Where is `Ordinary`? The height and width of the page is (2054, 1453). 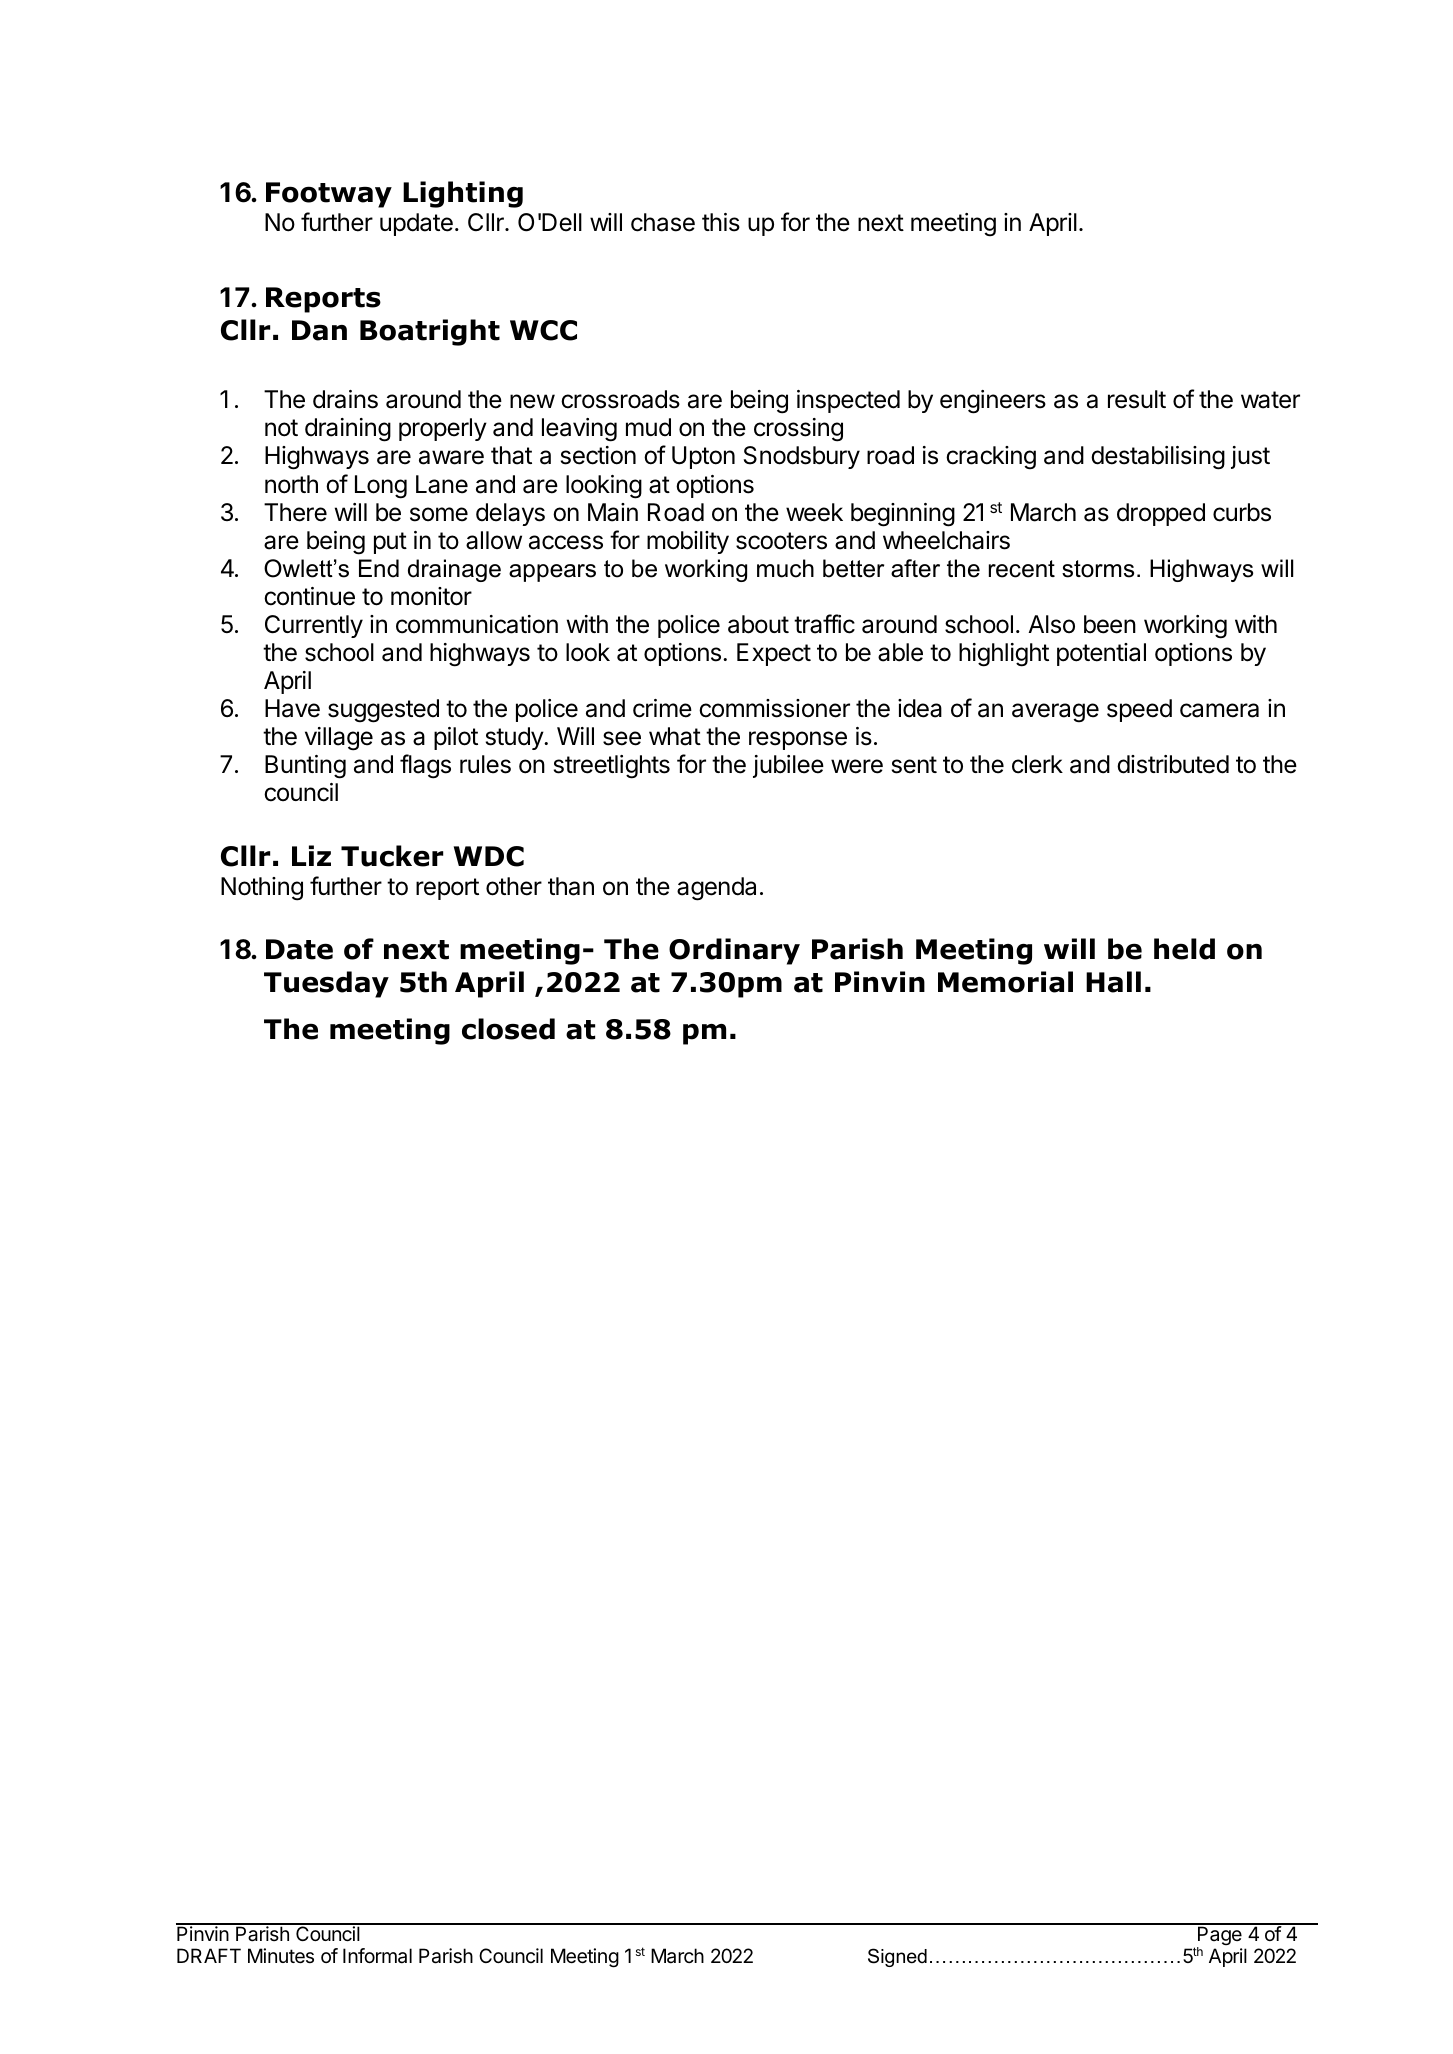
Ordinary is located at coordinates (734, 951).
